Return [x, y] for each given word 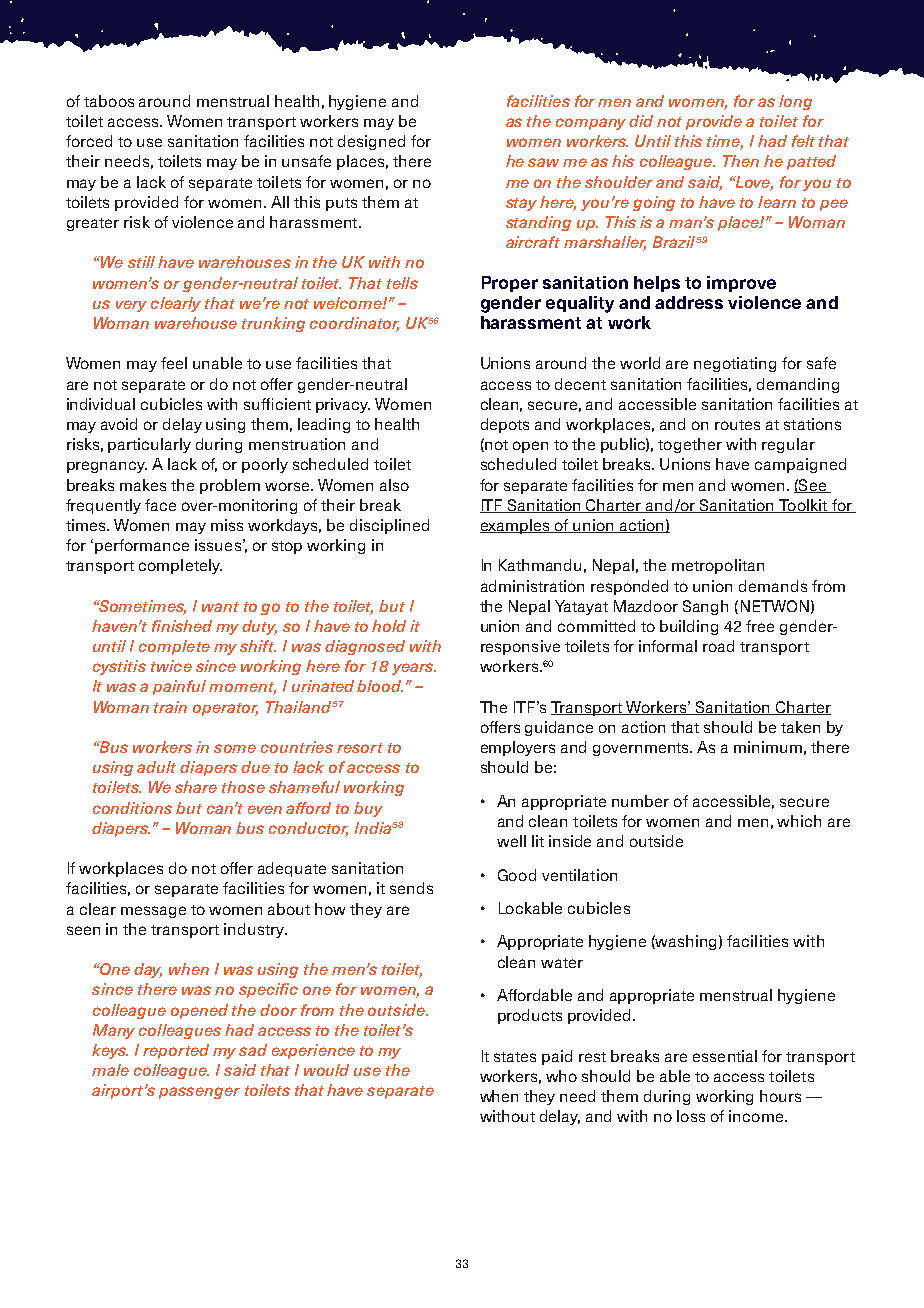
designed [371, 142]
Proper [510, 284]
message [153, 912]
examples [516, 526]
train [170, 707]
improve [741, 284]
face [160, 505]
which [799, 821]
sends [411, 888]
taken [800, 727]
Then [741, 161]
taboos [109, 101]
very [131, 306]
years [414, 669]
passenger [199, 1093]
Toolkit [803, 506]
